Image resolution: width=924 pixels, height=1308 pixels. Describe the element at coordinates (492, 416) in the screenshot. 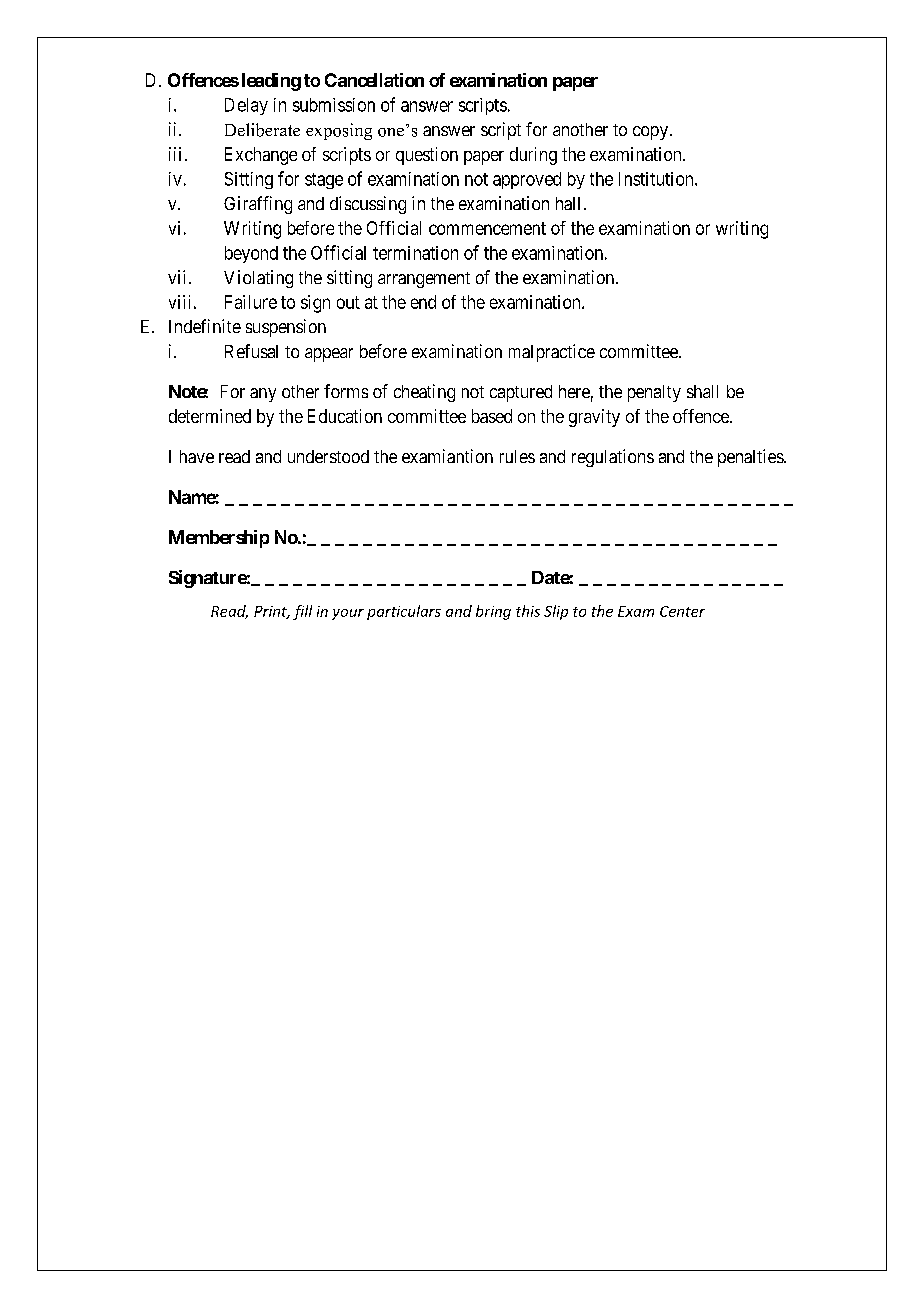

I see `based` at that location.
